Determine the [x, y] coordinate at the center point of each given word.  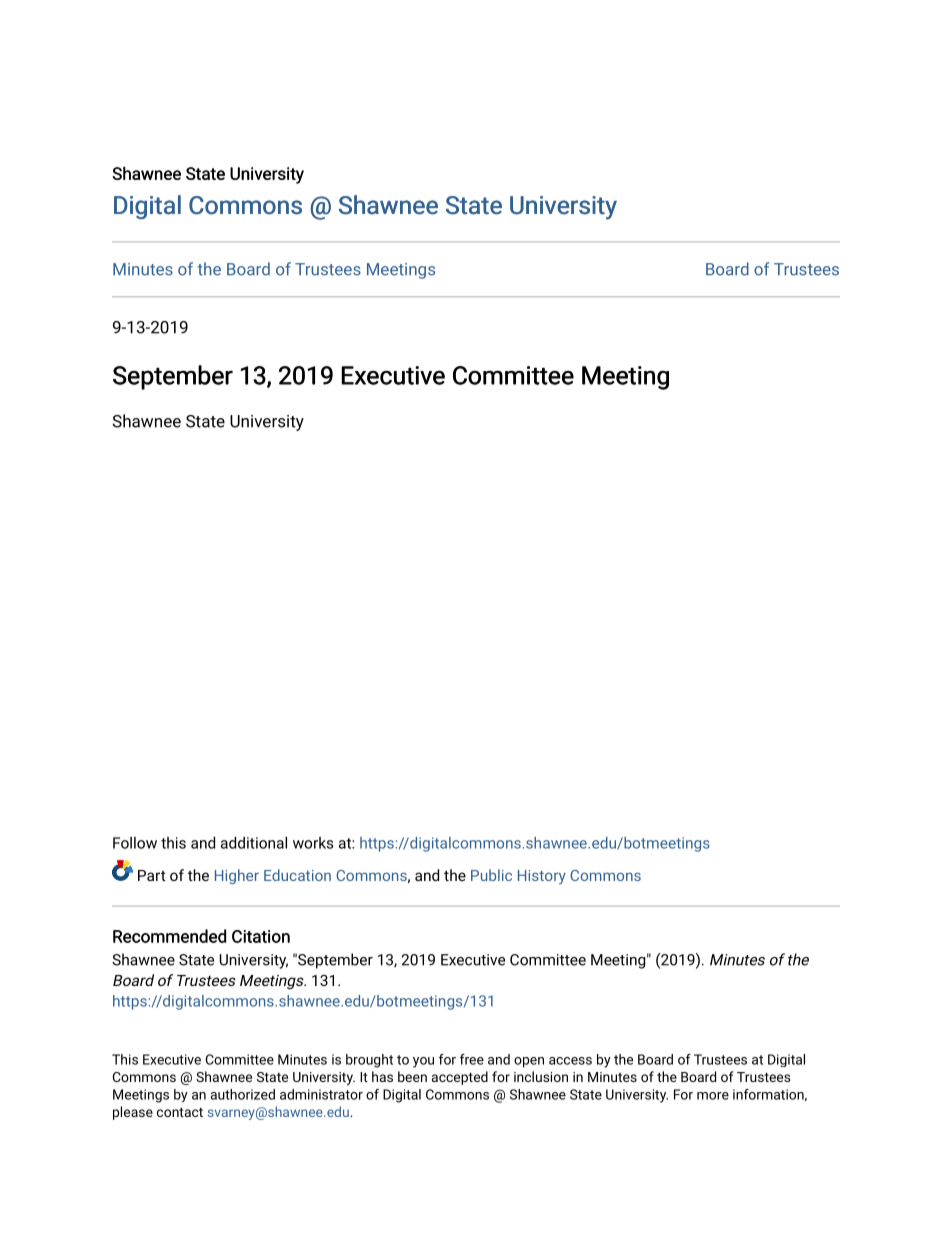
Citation [261, 936]
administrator [321, 1094]
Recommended [169, 936]
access [570, 1061]
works [313, 843]
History [542, 877]
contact [180, 1112]
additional [254, 843]
